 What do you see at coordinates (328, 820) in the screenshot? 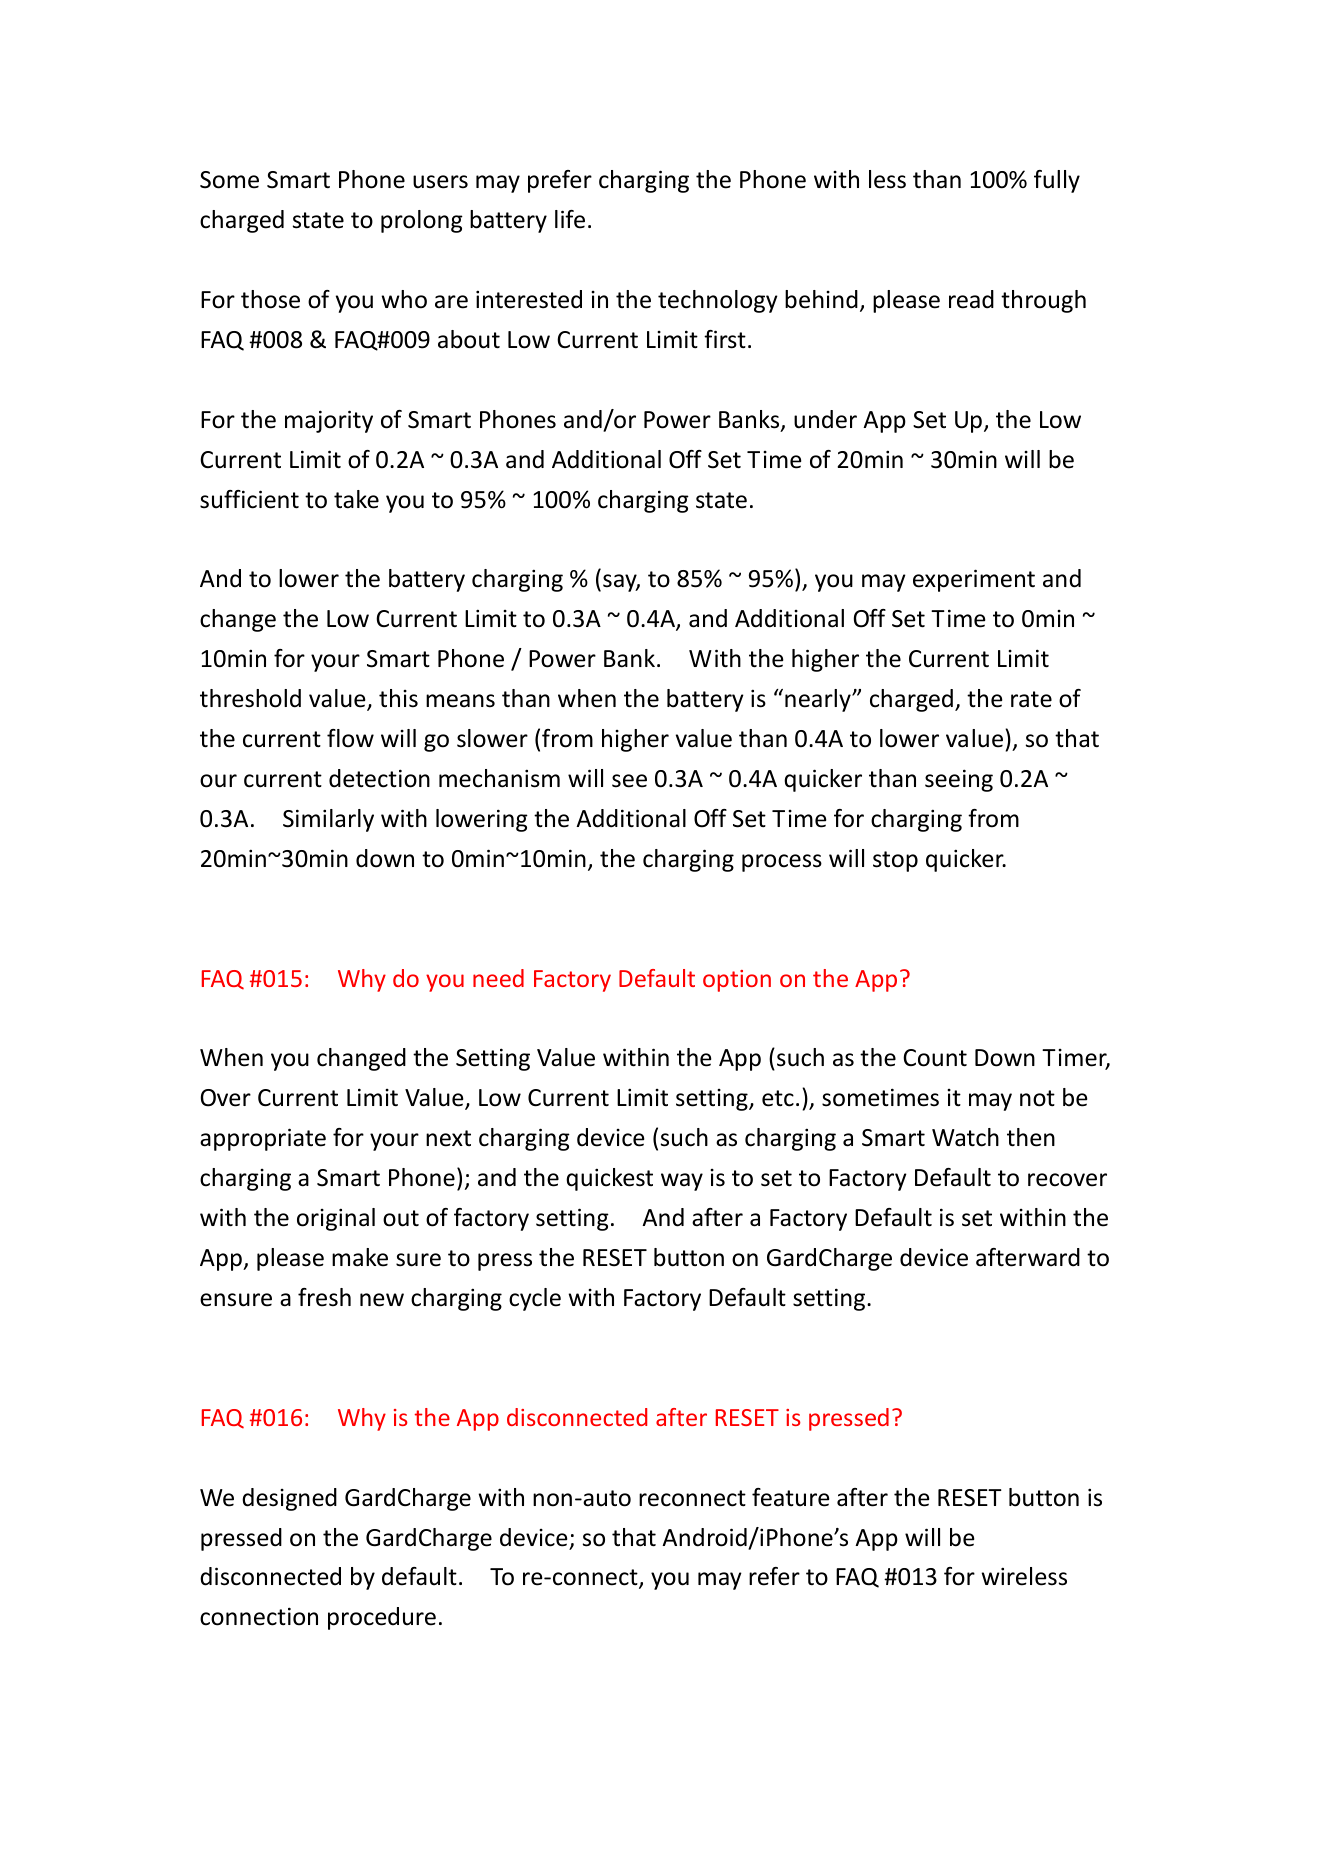
I see `Similarly` at bounding box center [328, 820].
